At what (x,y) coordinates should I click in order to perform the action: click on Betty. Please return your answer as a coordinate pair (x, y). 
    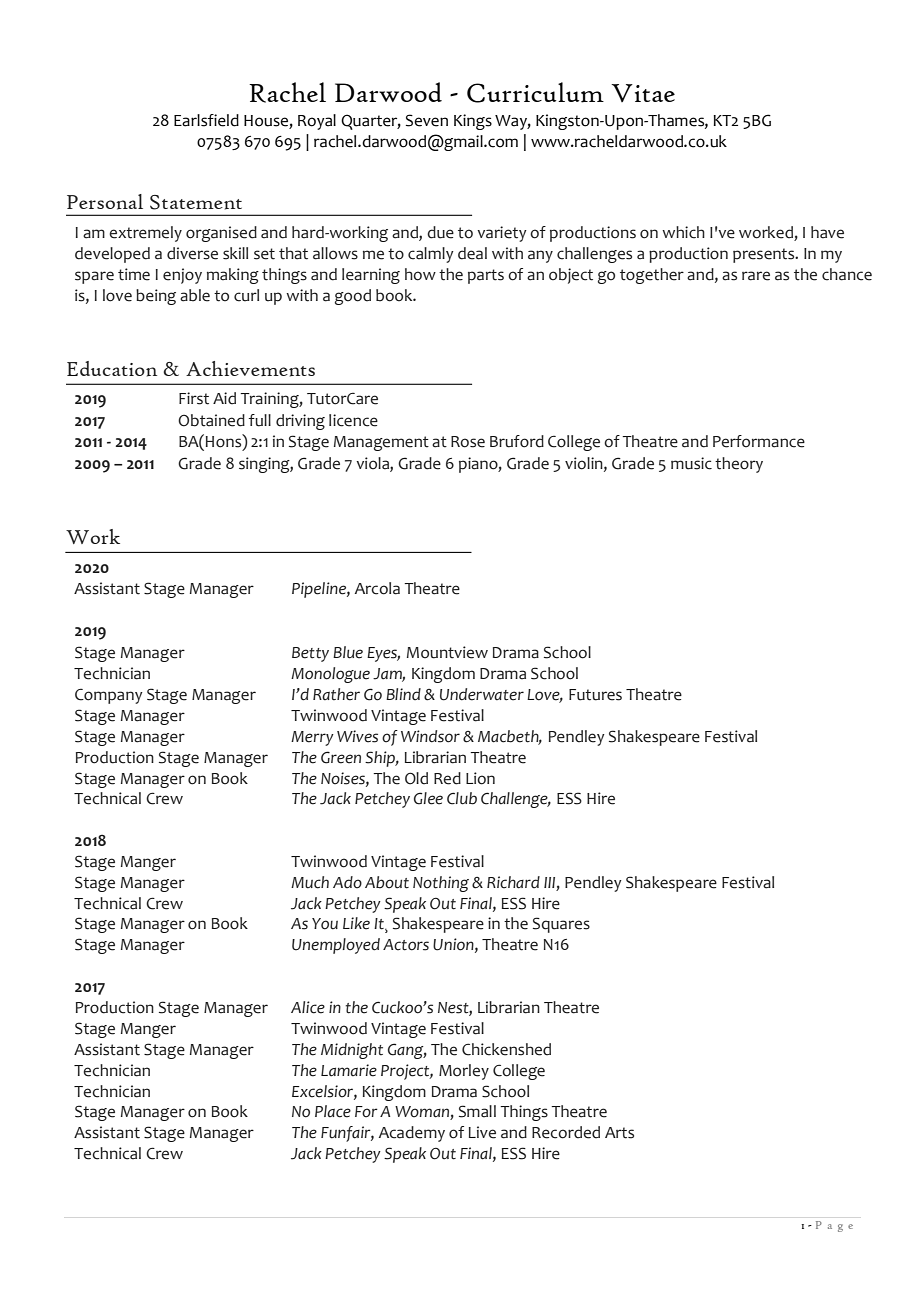
    Looking at the image, I should click on (310, 654).
